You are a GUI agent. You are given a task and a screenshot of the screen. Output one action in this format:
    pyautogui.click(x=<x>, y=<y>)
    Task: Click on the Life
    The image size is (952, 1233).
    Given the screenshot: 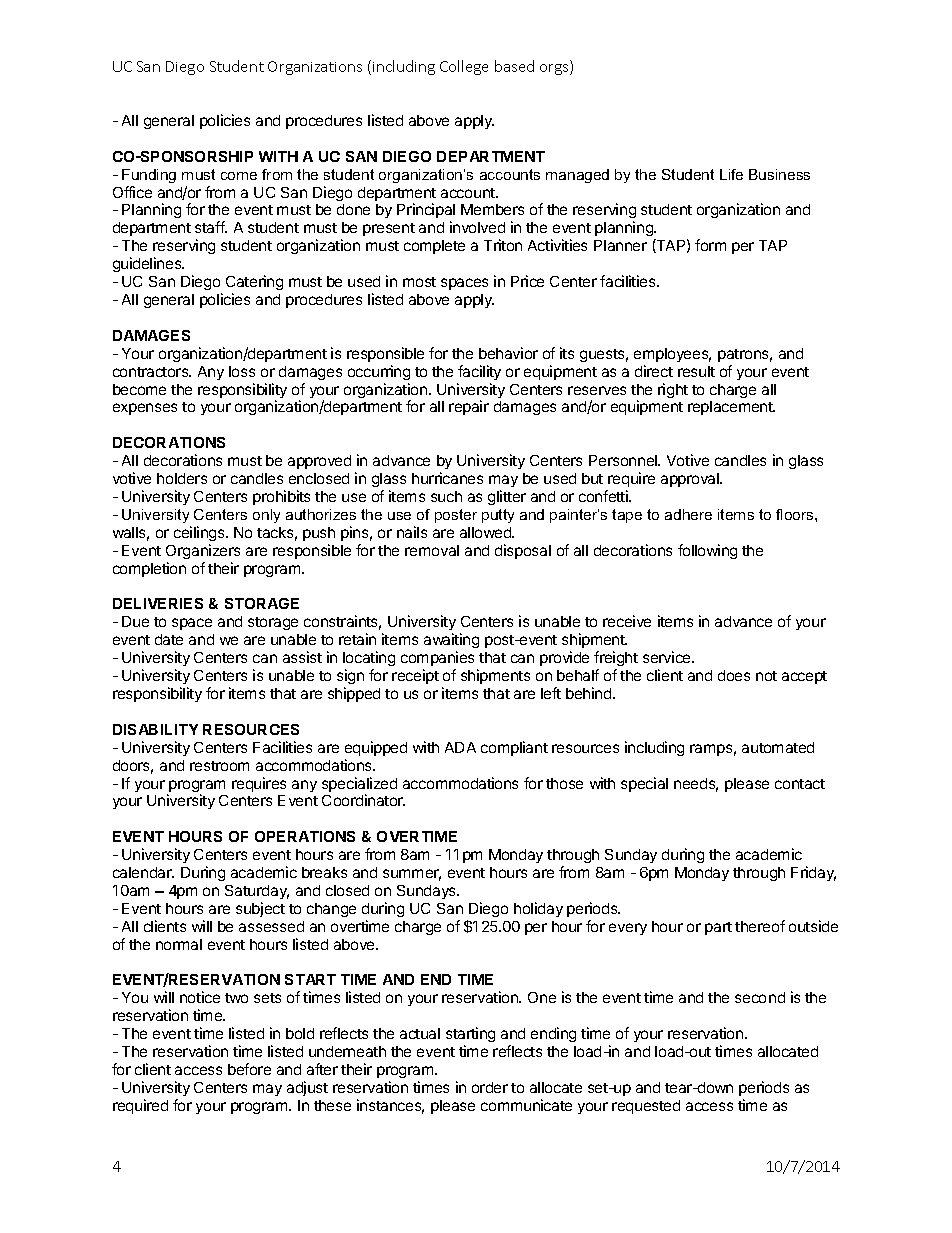 What is the action you would take?
    pyautogui.click(x=731, y=174)
